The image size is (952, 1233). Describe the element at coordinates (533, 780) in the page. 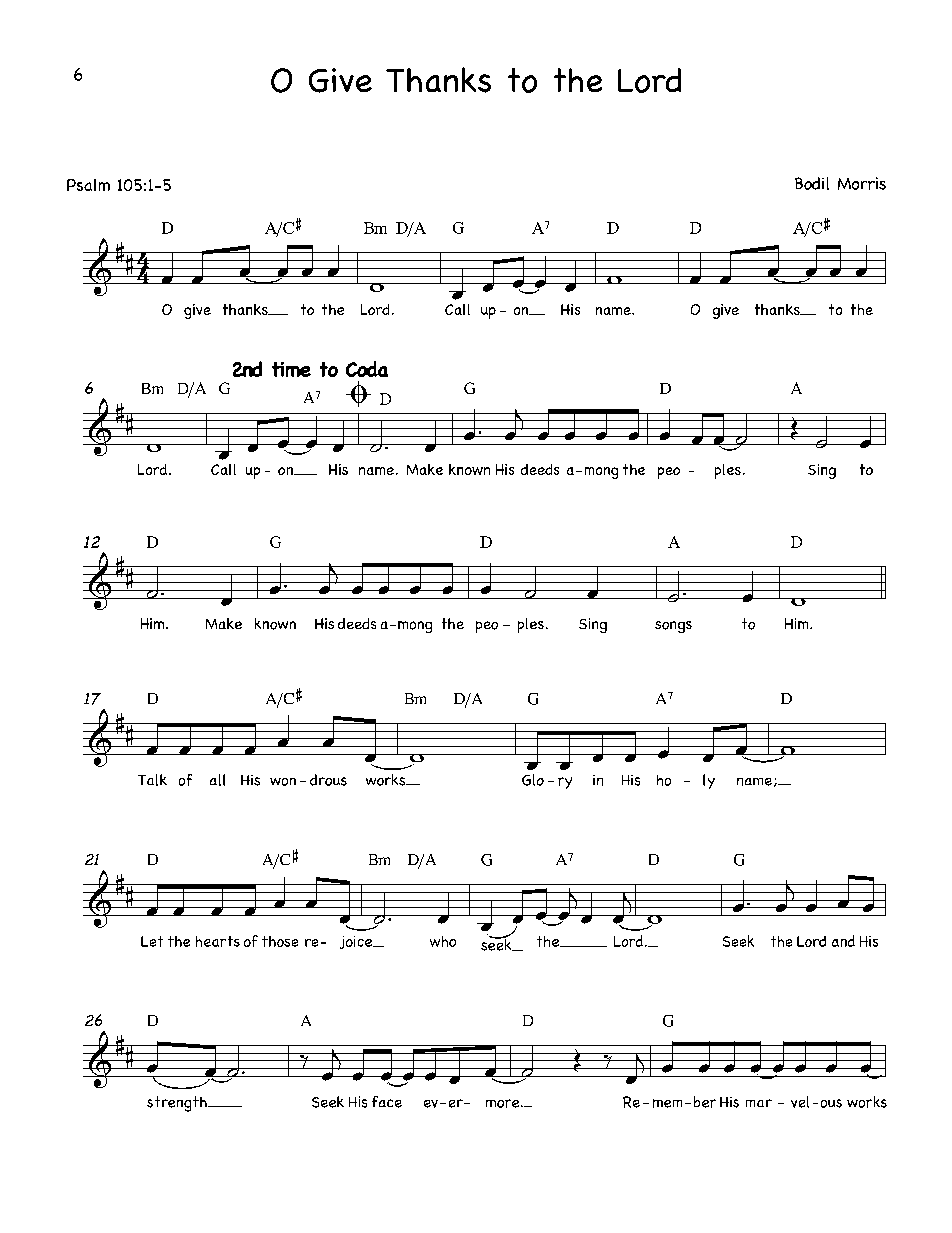

I see `Glo` at that location.
